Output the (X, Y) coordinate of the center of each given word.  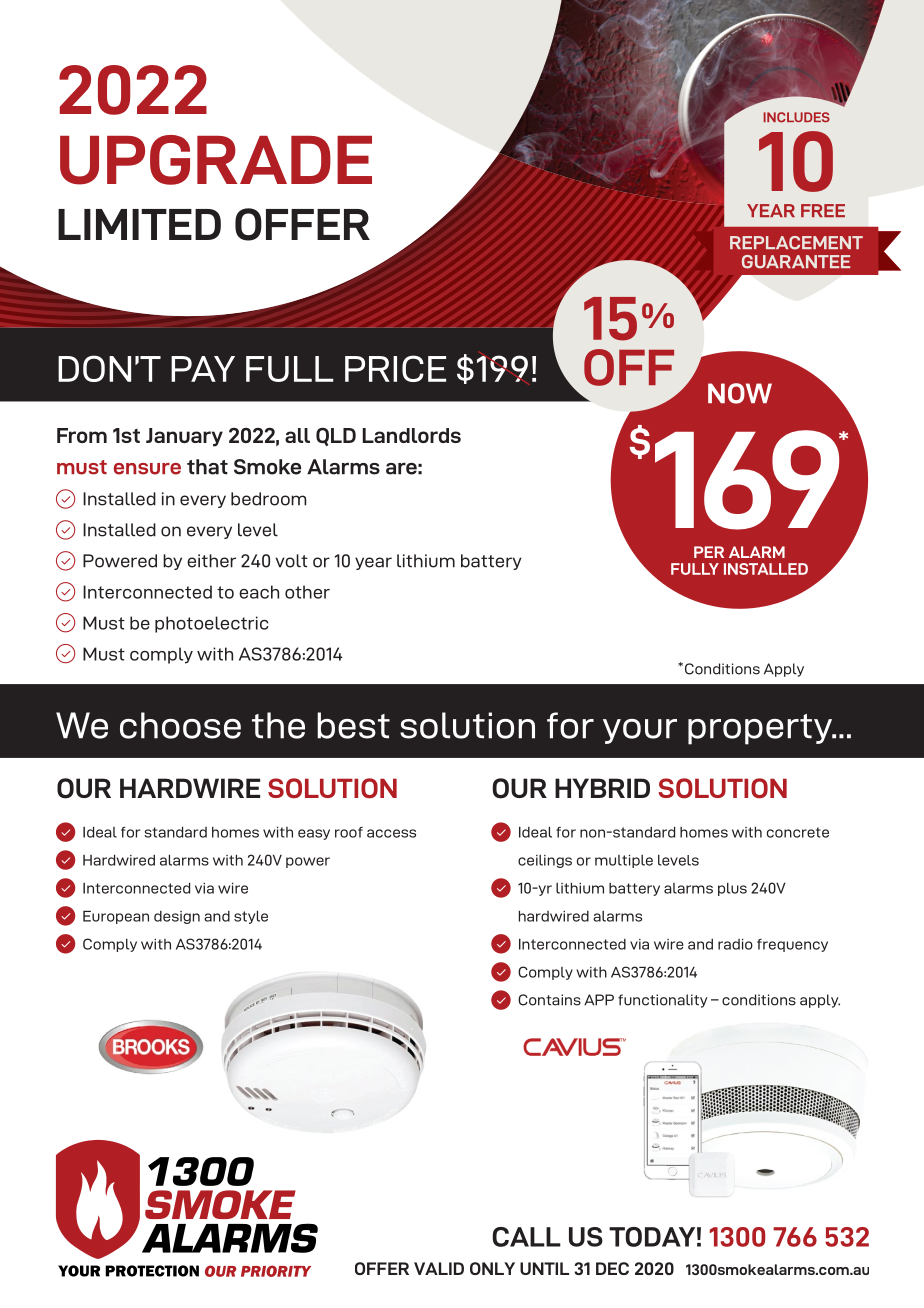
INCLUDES (797, 117)
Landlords (412, 435)
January (184, 437)
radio (735, 944)
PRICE (395, 368)
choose (180, 725)
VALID (439, 1268)
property (761, 729)
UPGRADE (216, 160)
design (177, 917)
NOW (740, 393)
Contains (549, 1000)
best (353, 725)
